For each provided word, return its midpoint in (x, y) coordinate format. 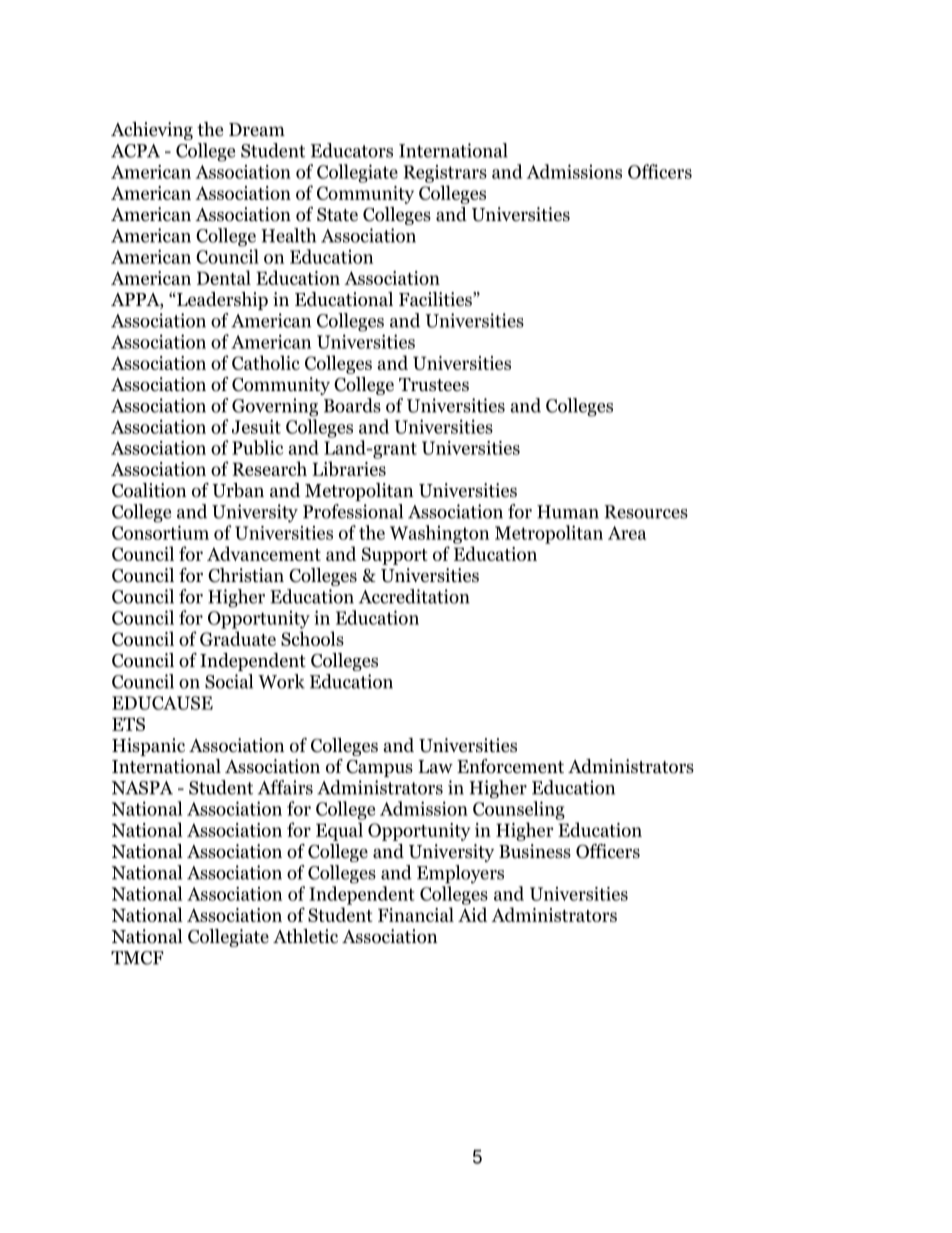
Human (568, 512)
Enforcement (510, 766)
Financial (416, 914)
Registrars (445, 174)
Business (535, 851)
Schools (312, 638)
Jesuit (256, 426)
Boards (352, 405)
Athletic (305, 936)
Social (229, 681)
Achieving (152, 131)
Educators (352, 150)
